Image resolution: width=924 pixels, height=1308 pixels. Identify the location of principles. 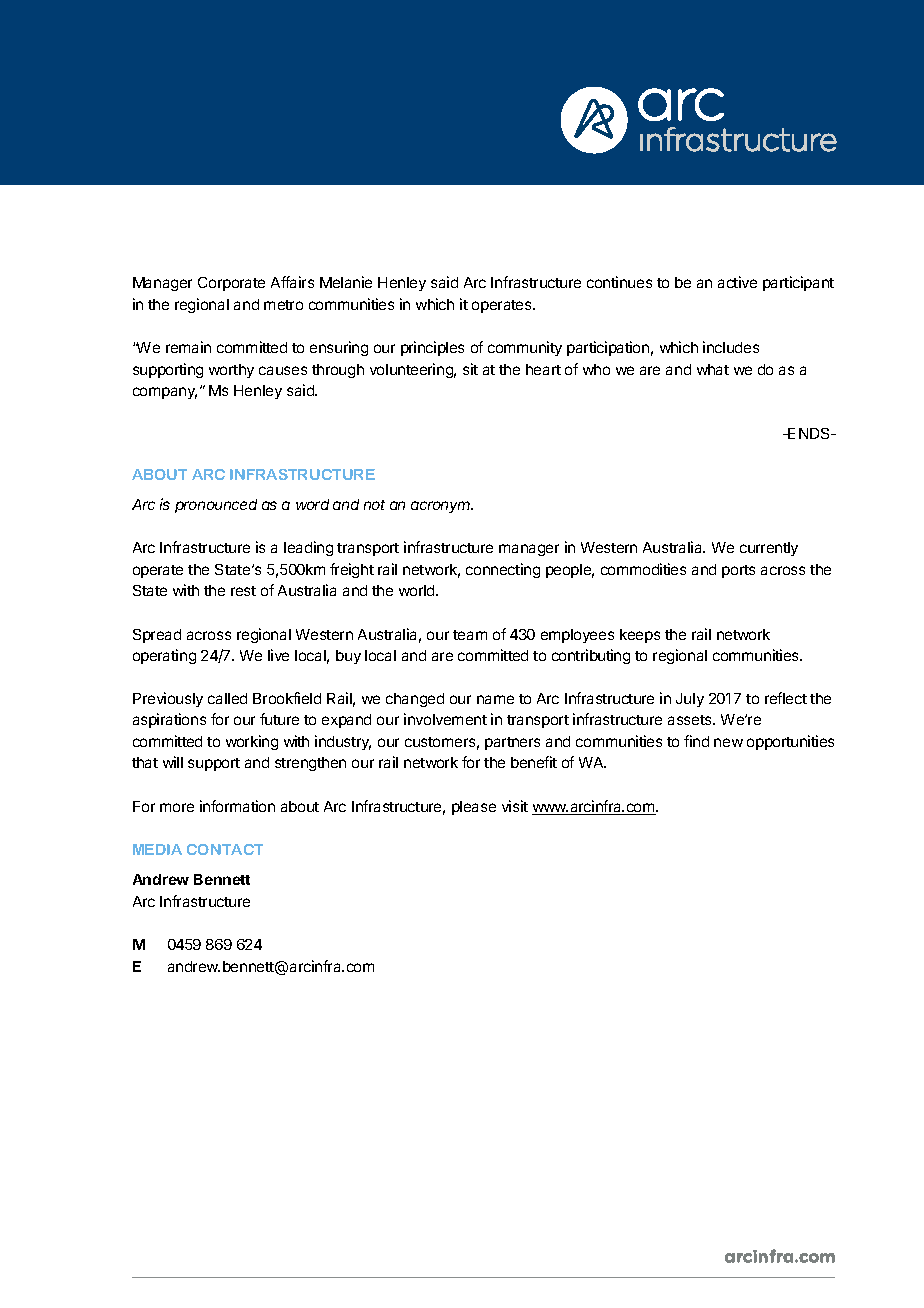
(432, 348).
